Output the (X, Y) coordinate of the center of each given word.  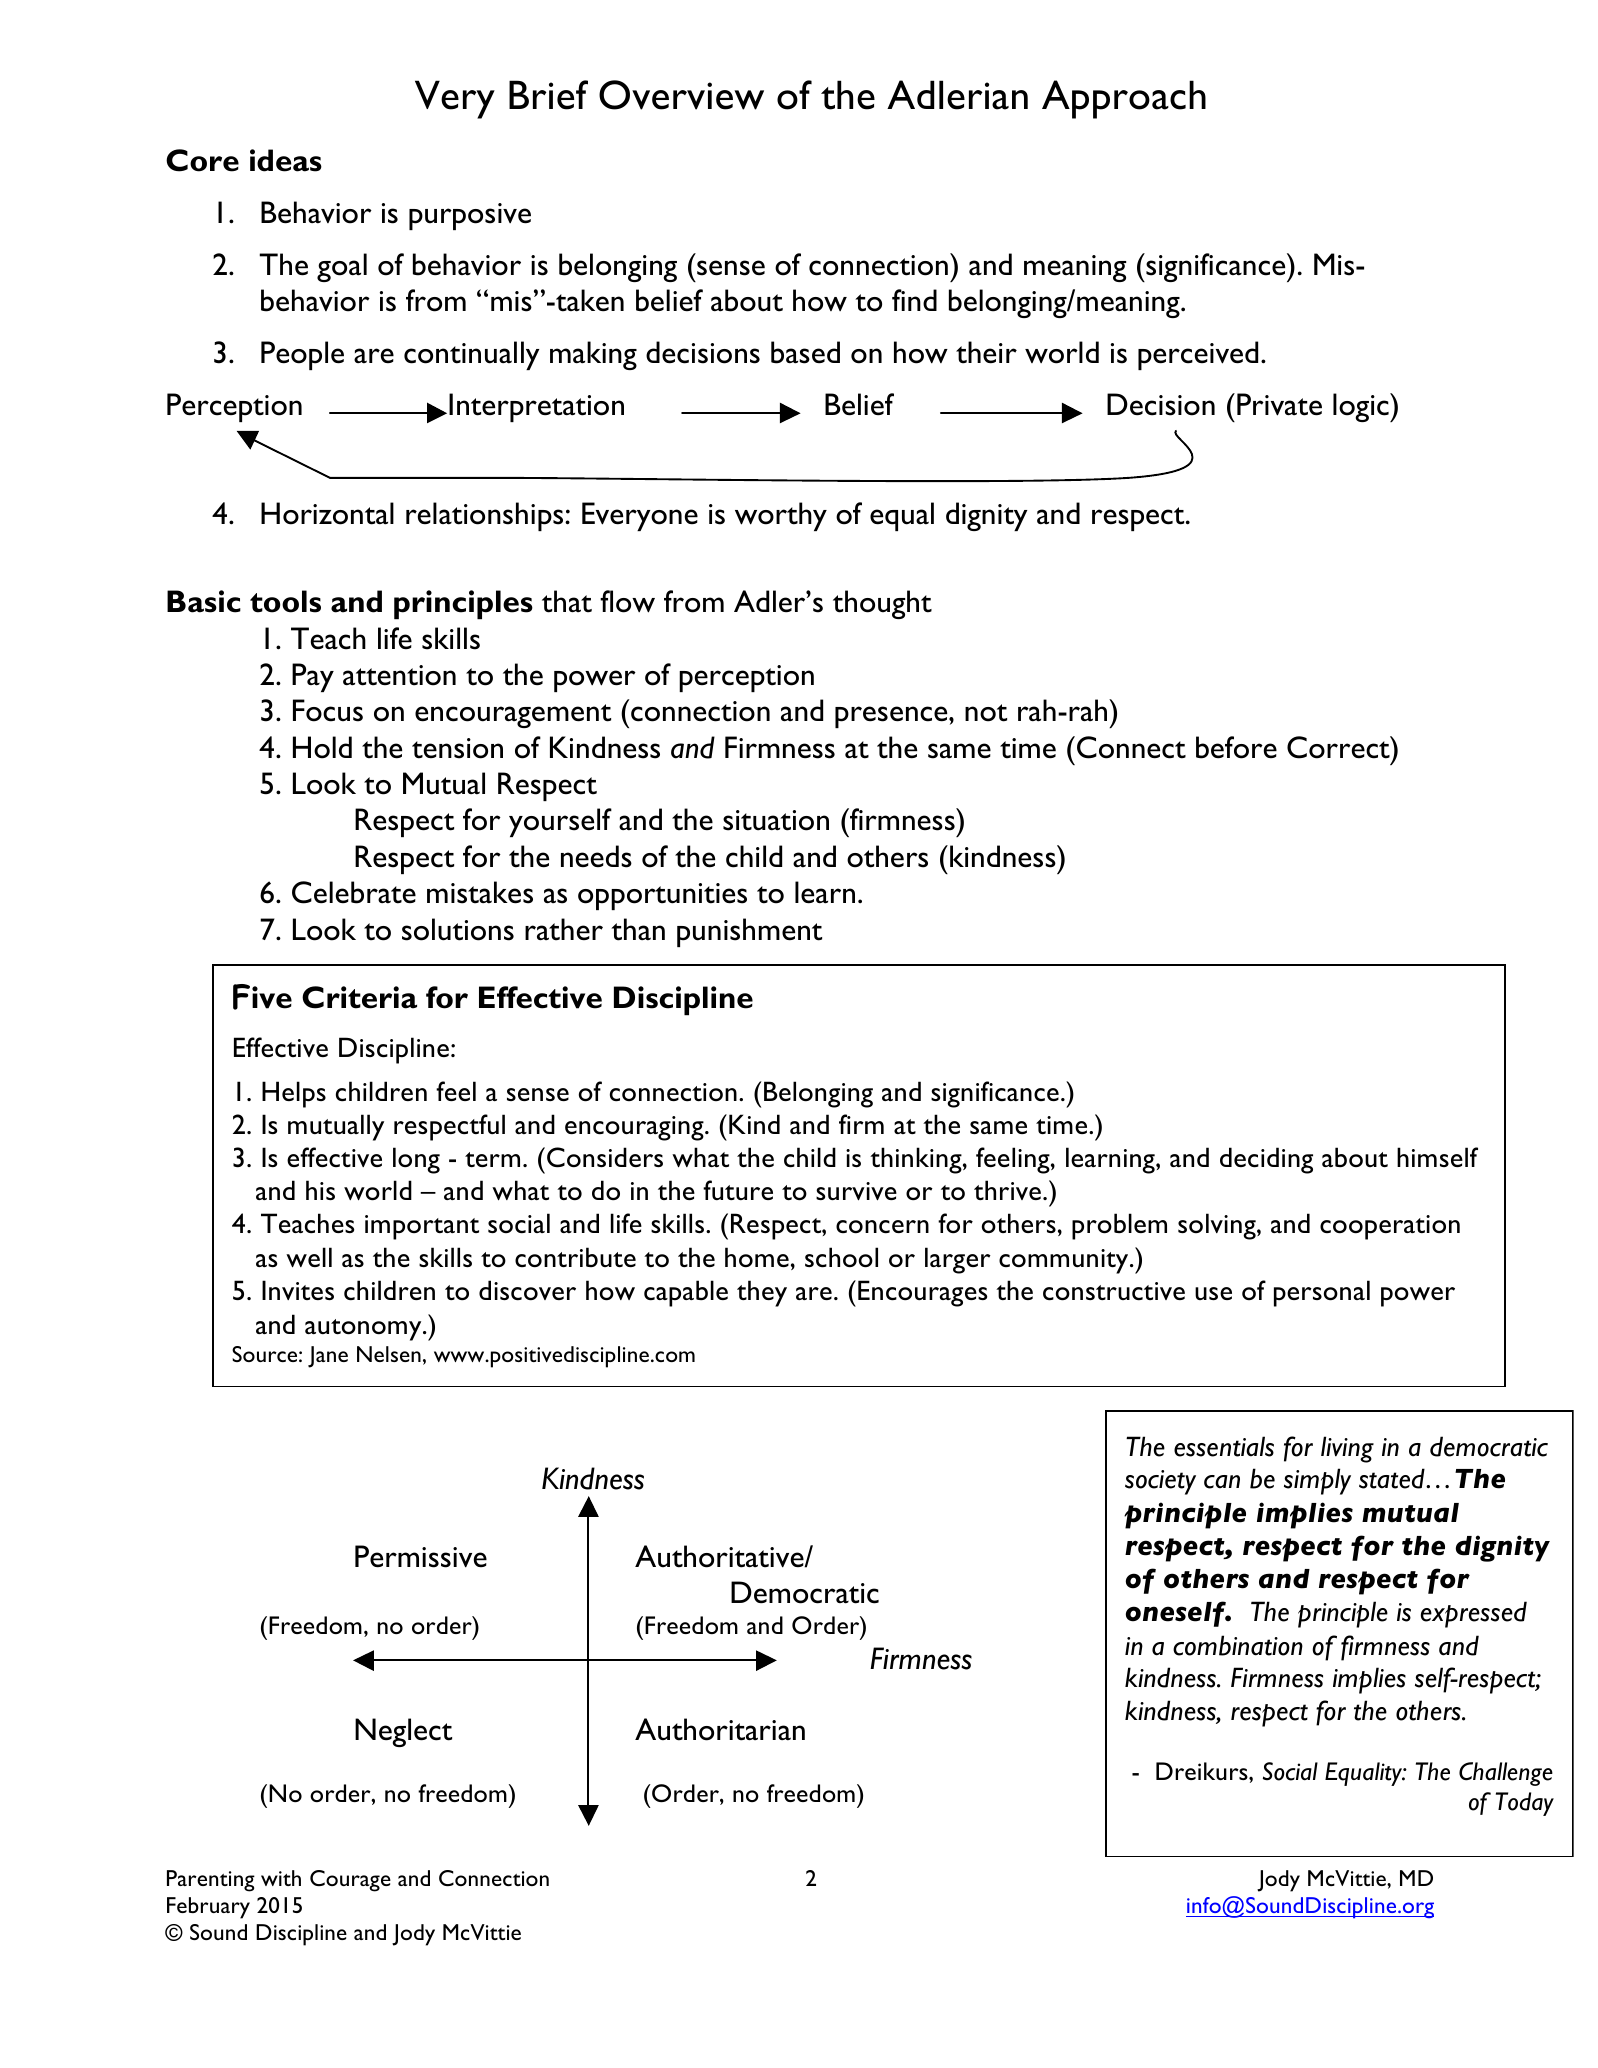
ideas (286, 160)
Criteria (359, 997)
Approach (1124, 99)
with (281, 1878)
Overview (681, 95)
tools (285, 601)
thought (882, 604)
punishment (749, 932)
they (762, 1293)
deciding (1266, 1160)
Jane (328, 1357)
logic (1362, 407)
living (1347, 1449)
